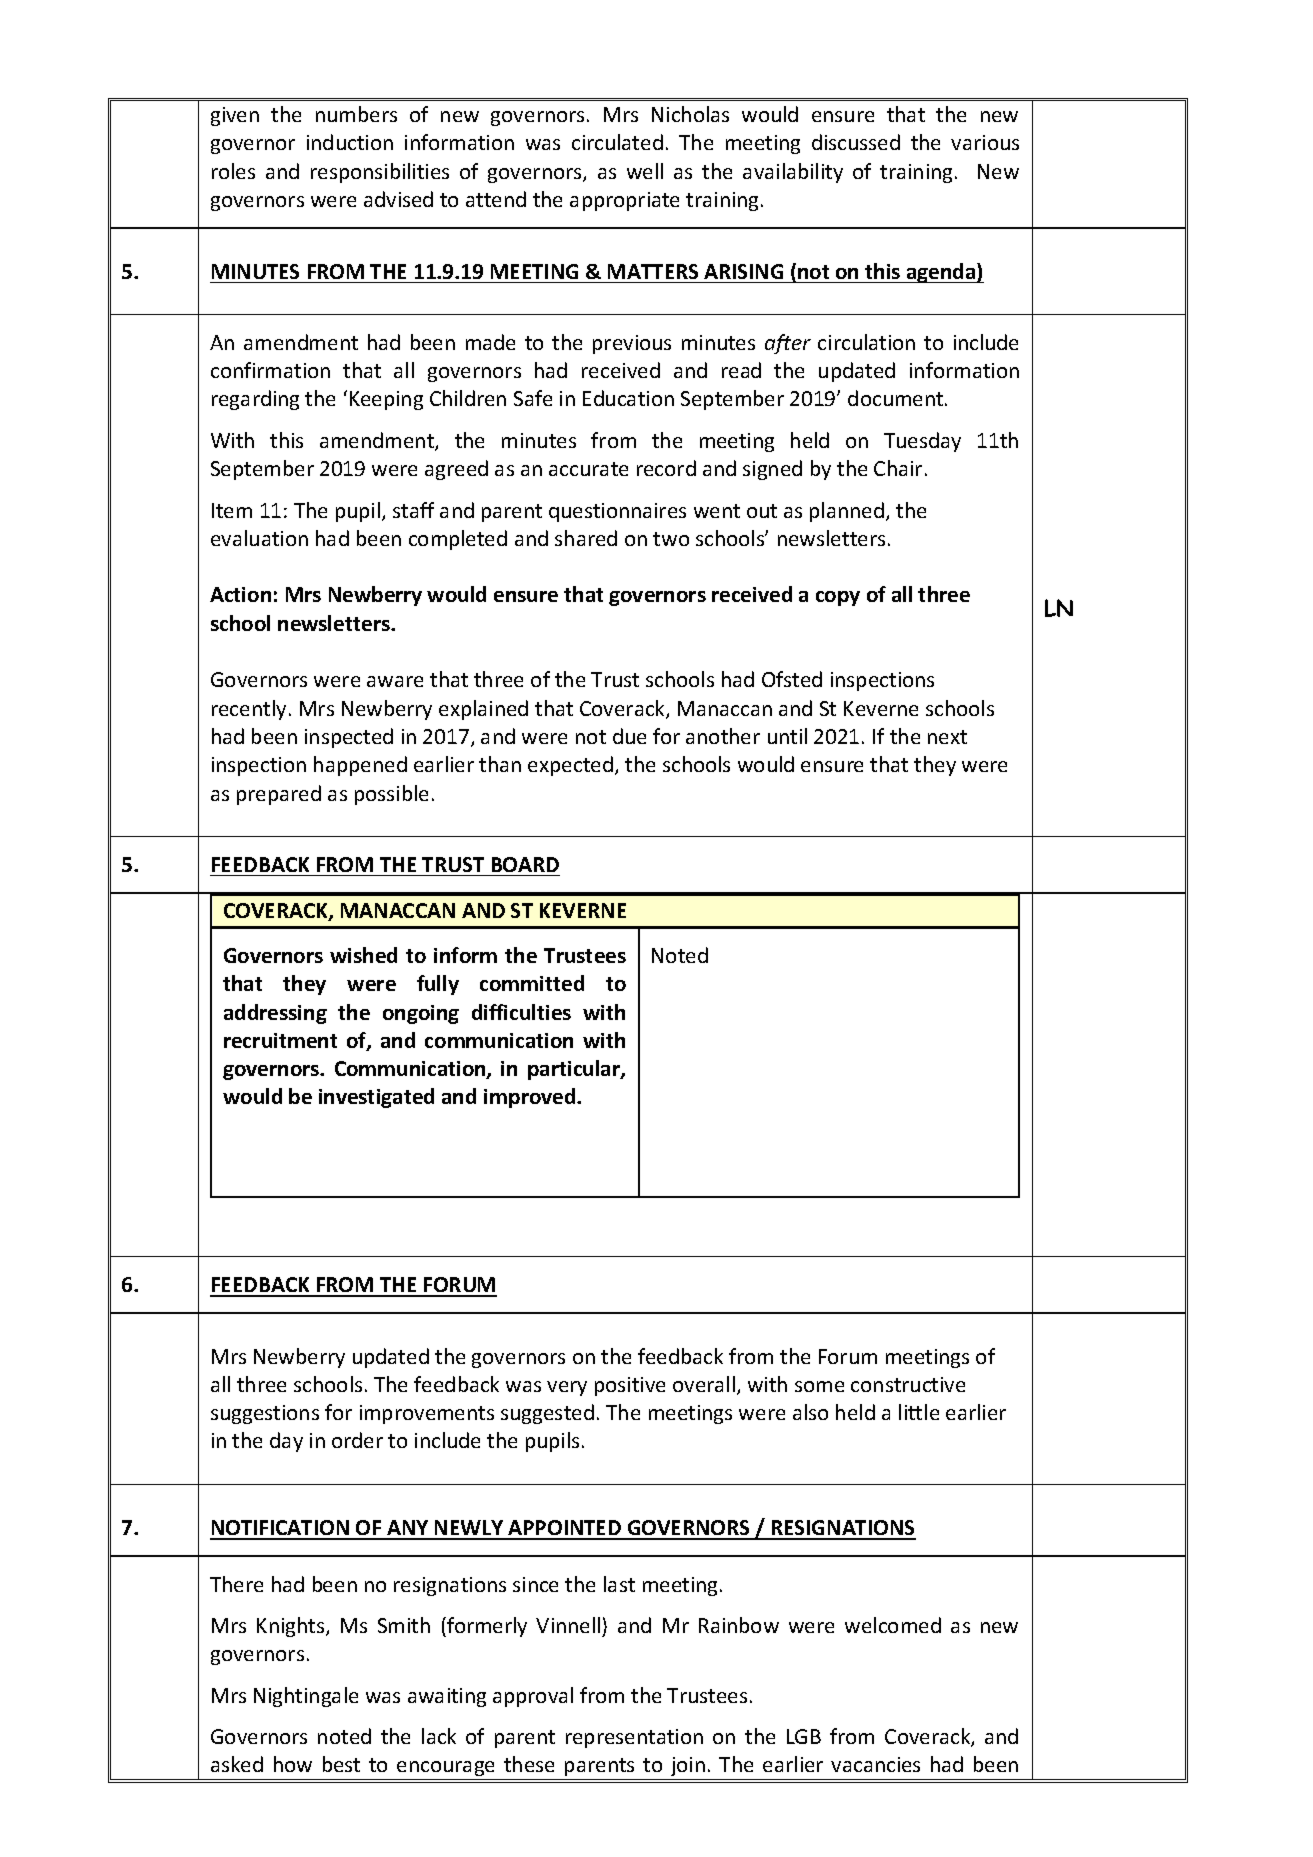 Image resolution: width=1313 pixels, height=1857 pixels. I want to click on Nightingale, so click(306, 1697).
